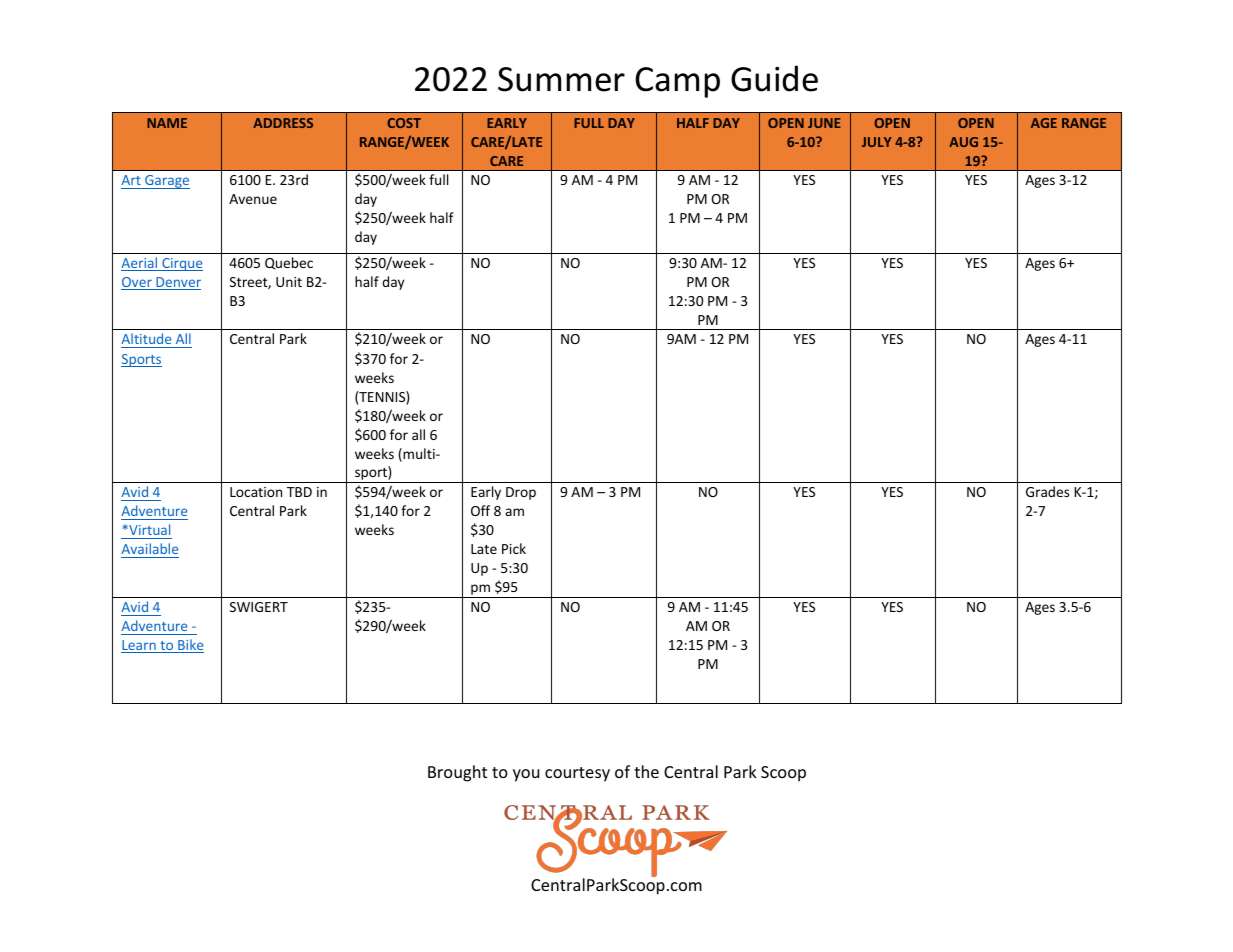  Describe the element at coordinates (521, 493) in the screenshot. I see `Drop` at that location.
